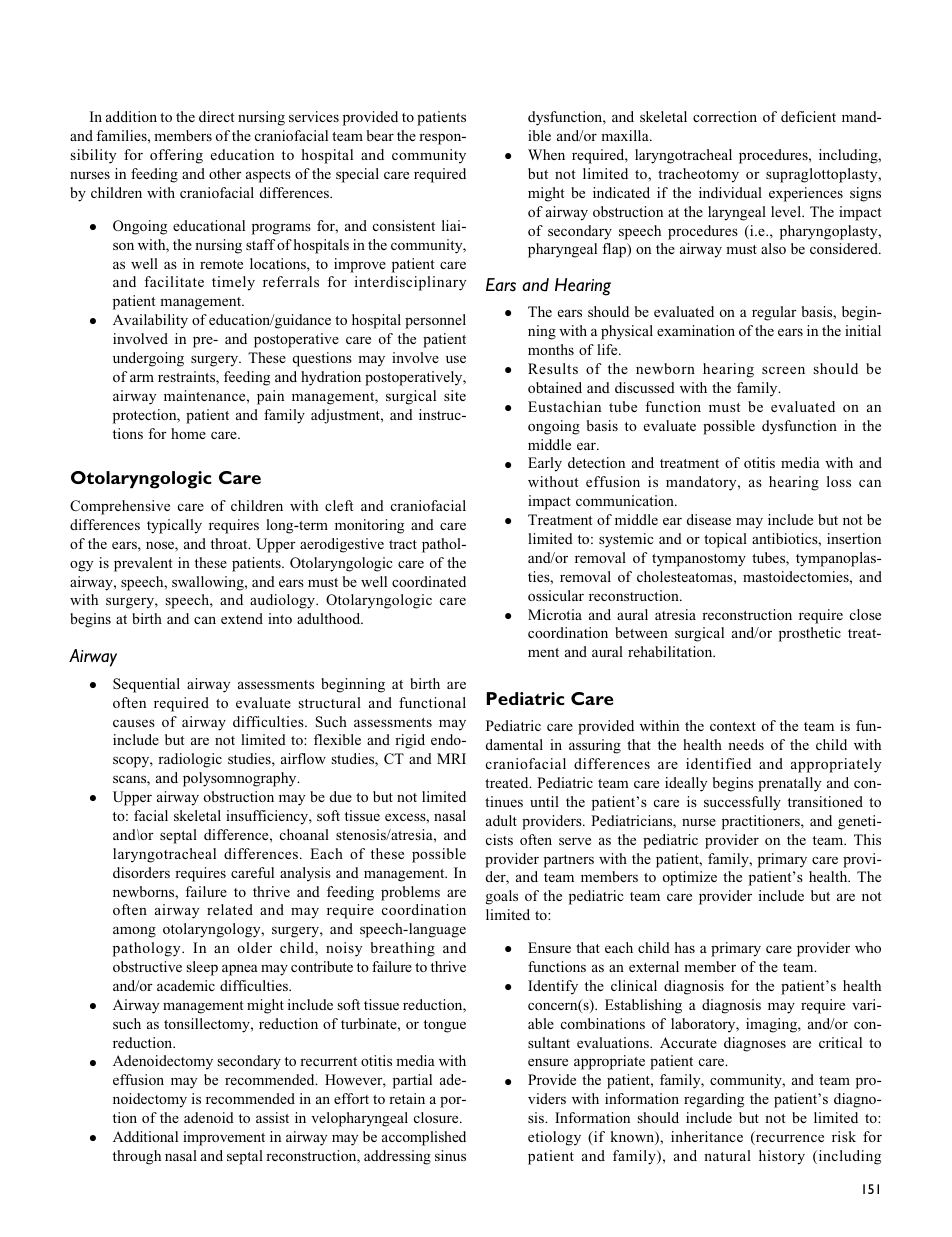 The height and width of the page is (1237, 952). Describe the element at coordinates (272, 1117) in the page. I see `assist` at that location.
